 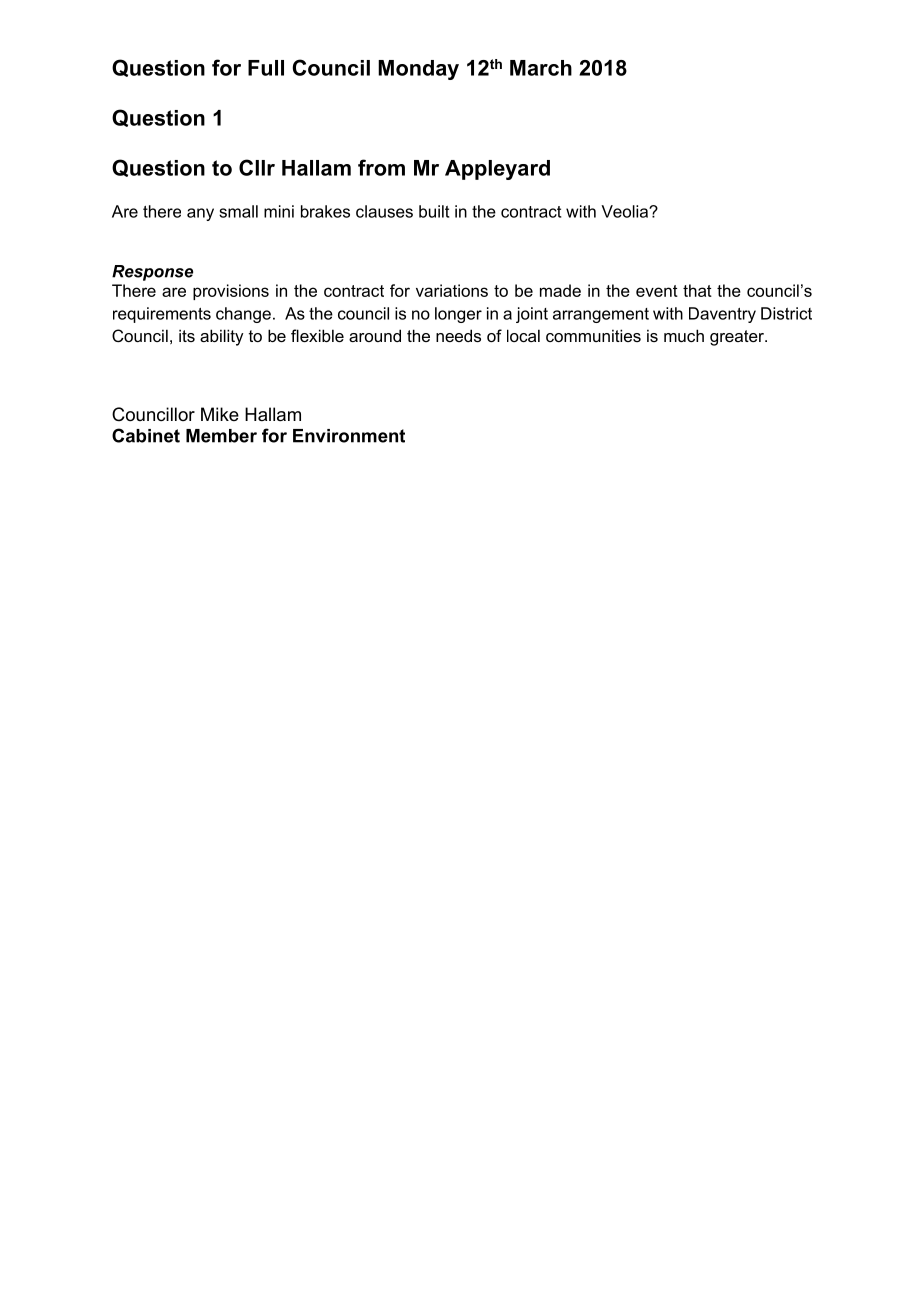 What do you see at coordinates (243, 315) in the screenshot?
I see `change` at bounding box center [243, 315].
